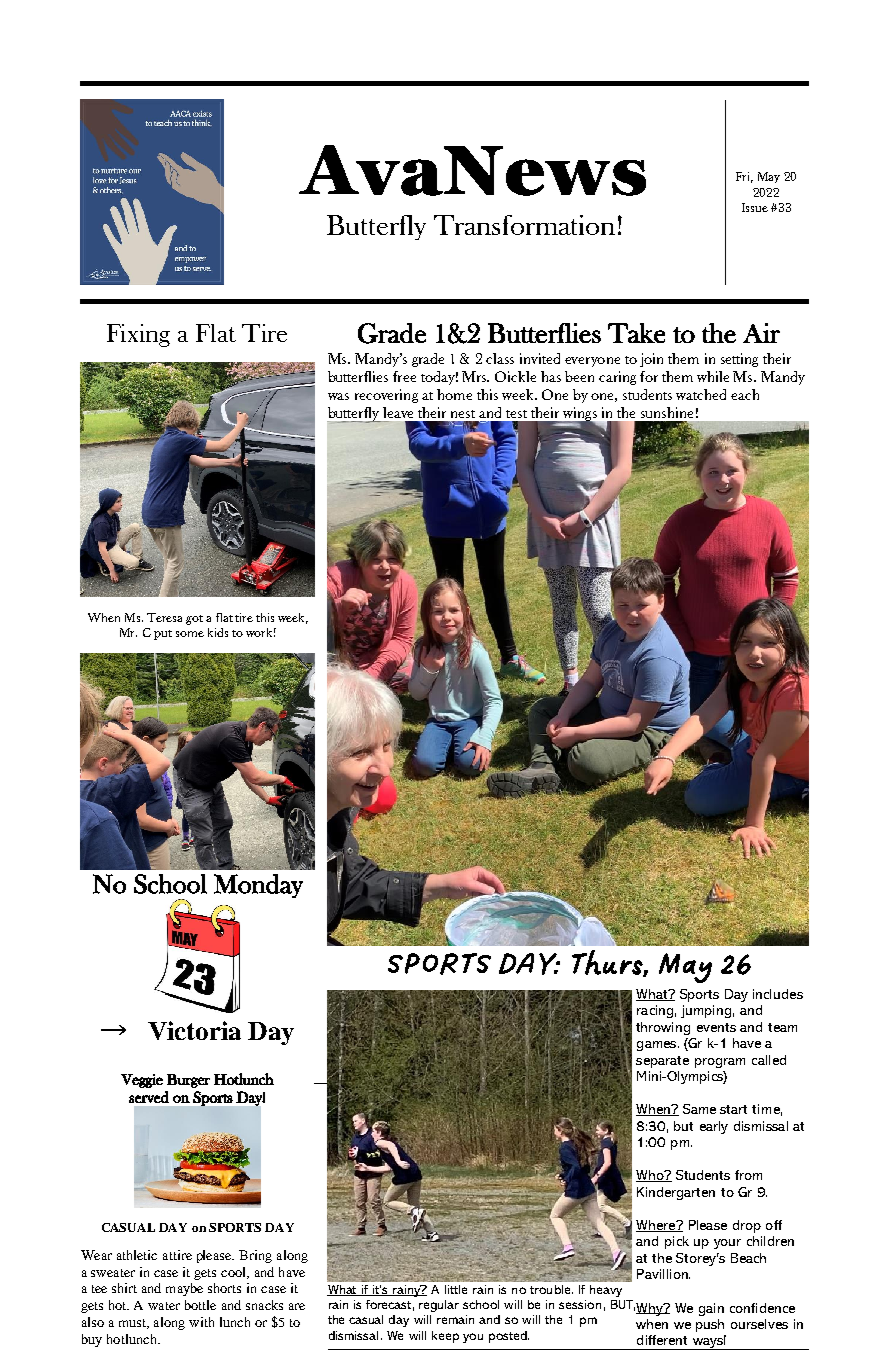  What do you see at coordinates (164, 617) in the page?
I see `Teresa` at bounding box center [164, 617].
